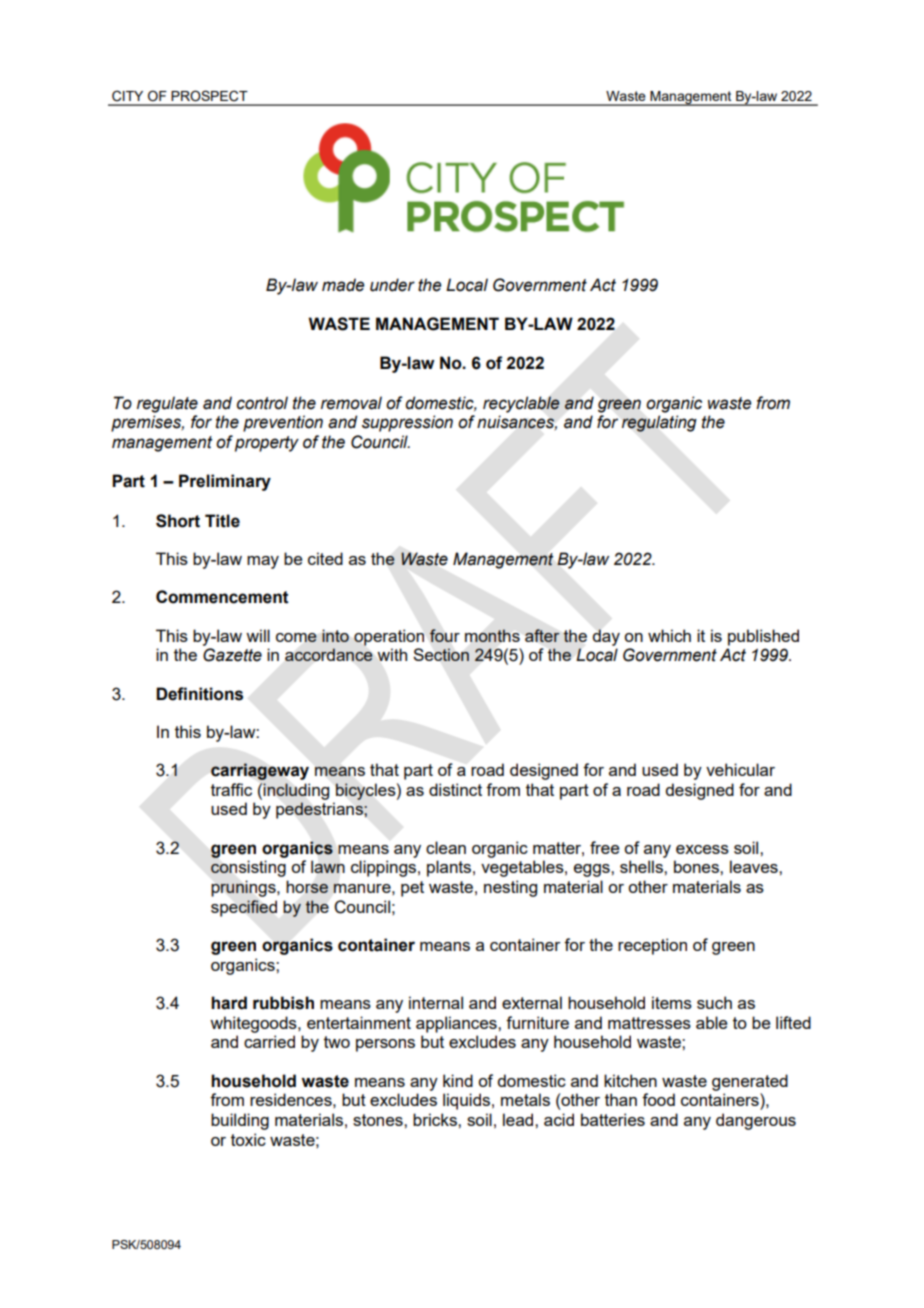  Describe the element at coordinates (392, 285) in the document. I see `under` at that location.
